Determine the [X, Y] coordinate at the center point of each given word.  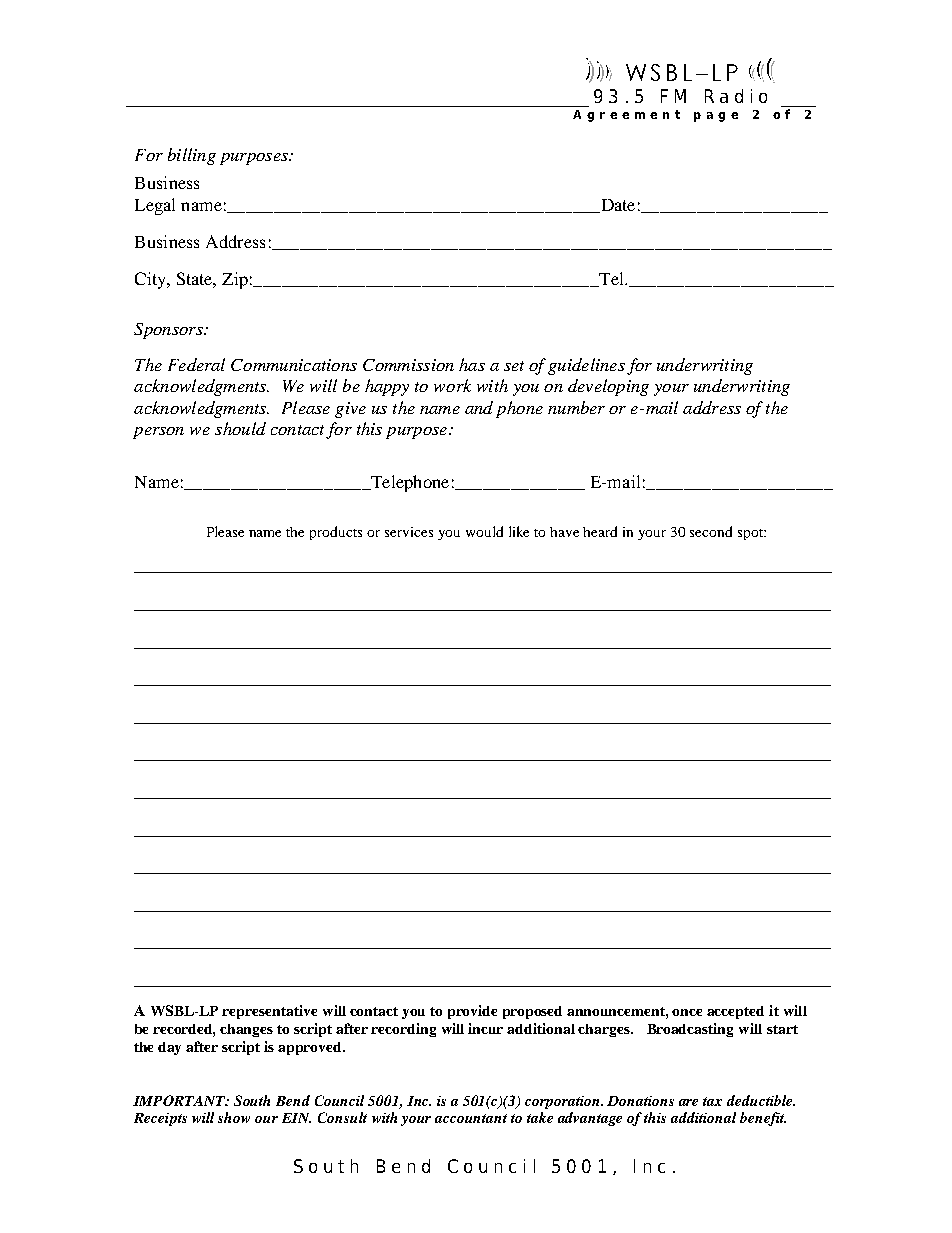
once [687, 1012]
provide [472, 1012]
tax [712, 1101]
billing [192, 156]
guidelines [586, 366]
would [484, 531]
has [472, 364]
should [240, 428]
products [336, 533]
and [479, 407]
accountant [471, 1118]
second [711, 531]
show [234, 1117]
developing [608, 387]
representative [269, 1012]
